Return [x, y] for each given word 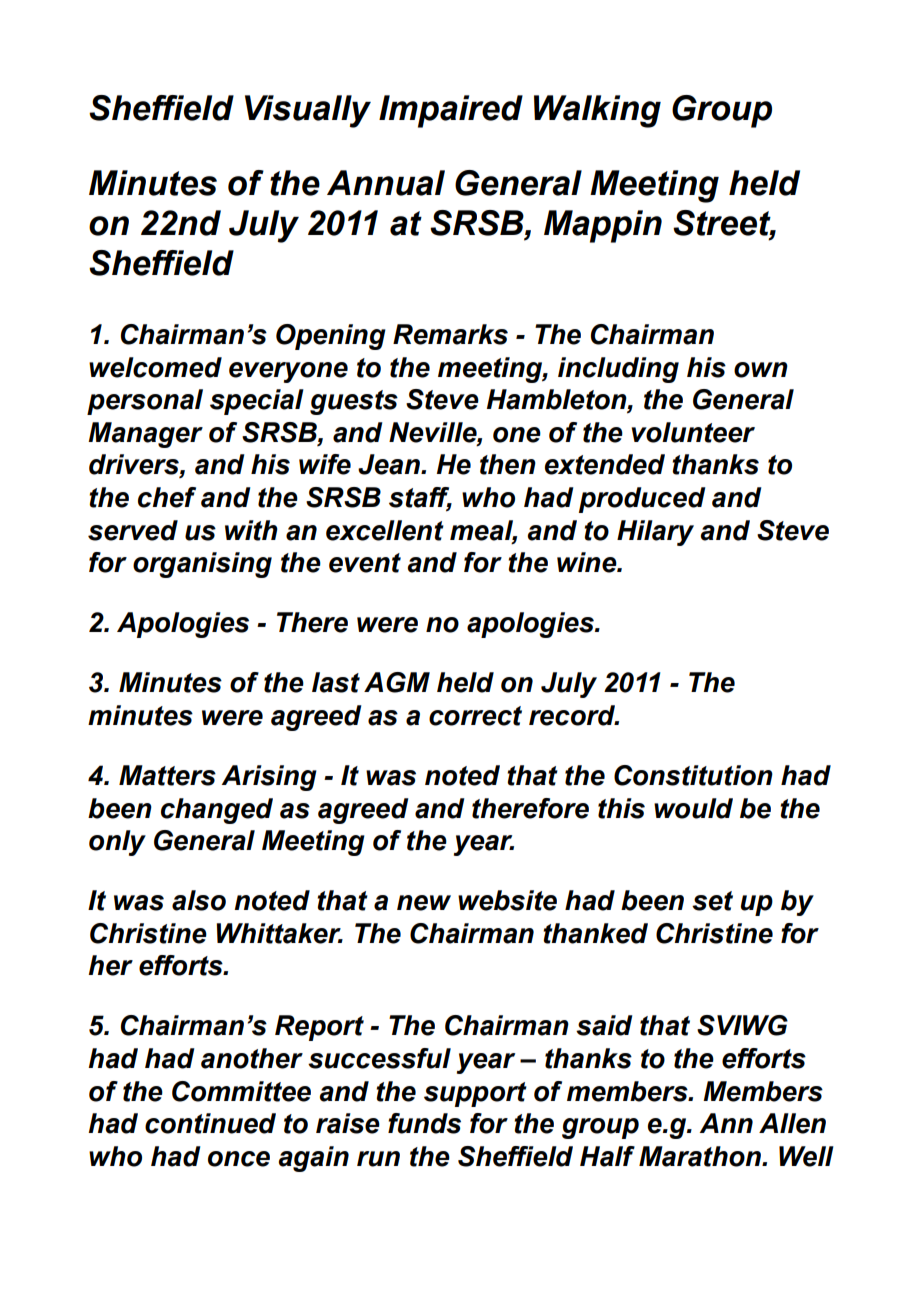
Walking [597, 111]
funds [424, 1123]
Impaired [451, 111]
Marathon [701, 1156]
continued [210, 1123]
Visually [308, 111]
